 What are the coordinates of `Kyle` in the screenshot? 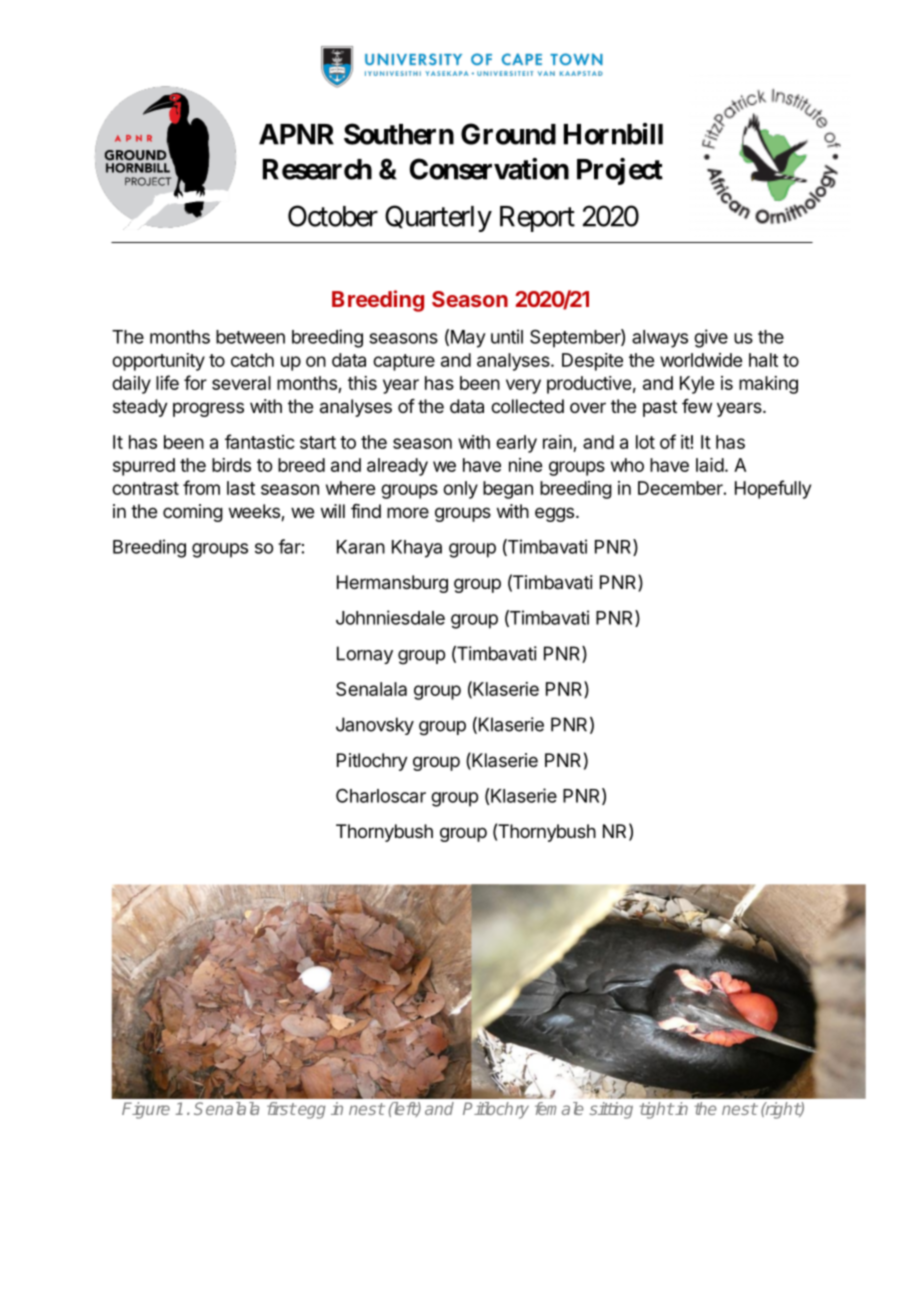 It's located at (697, 385).
